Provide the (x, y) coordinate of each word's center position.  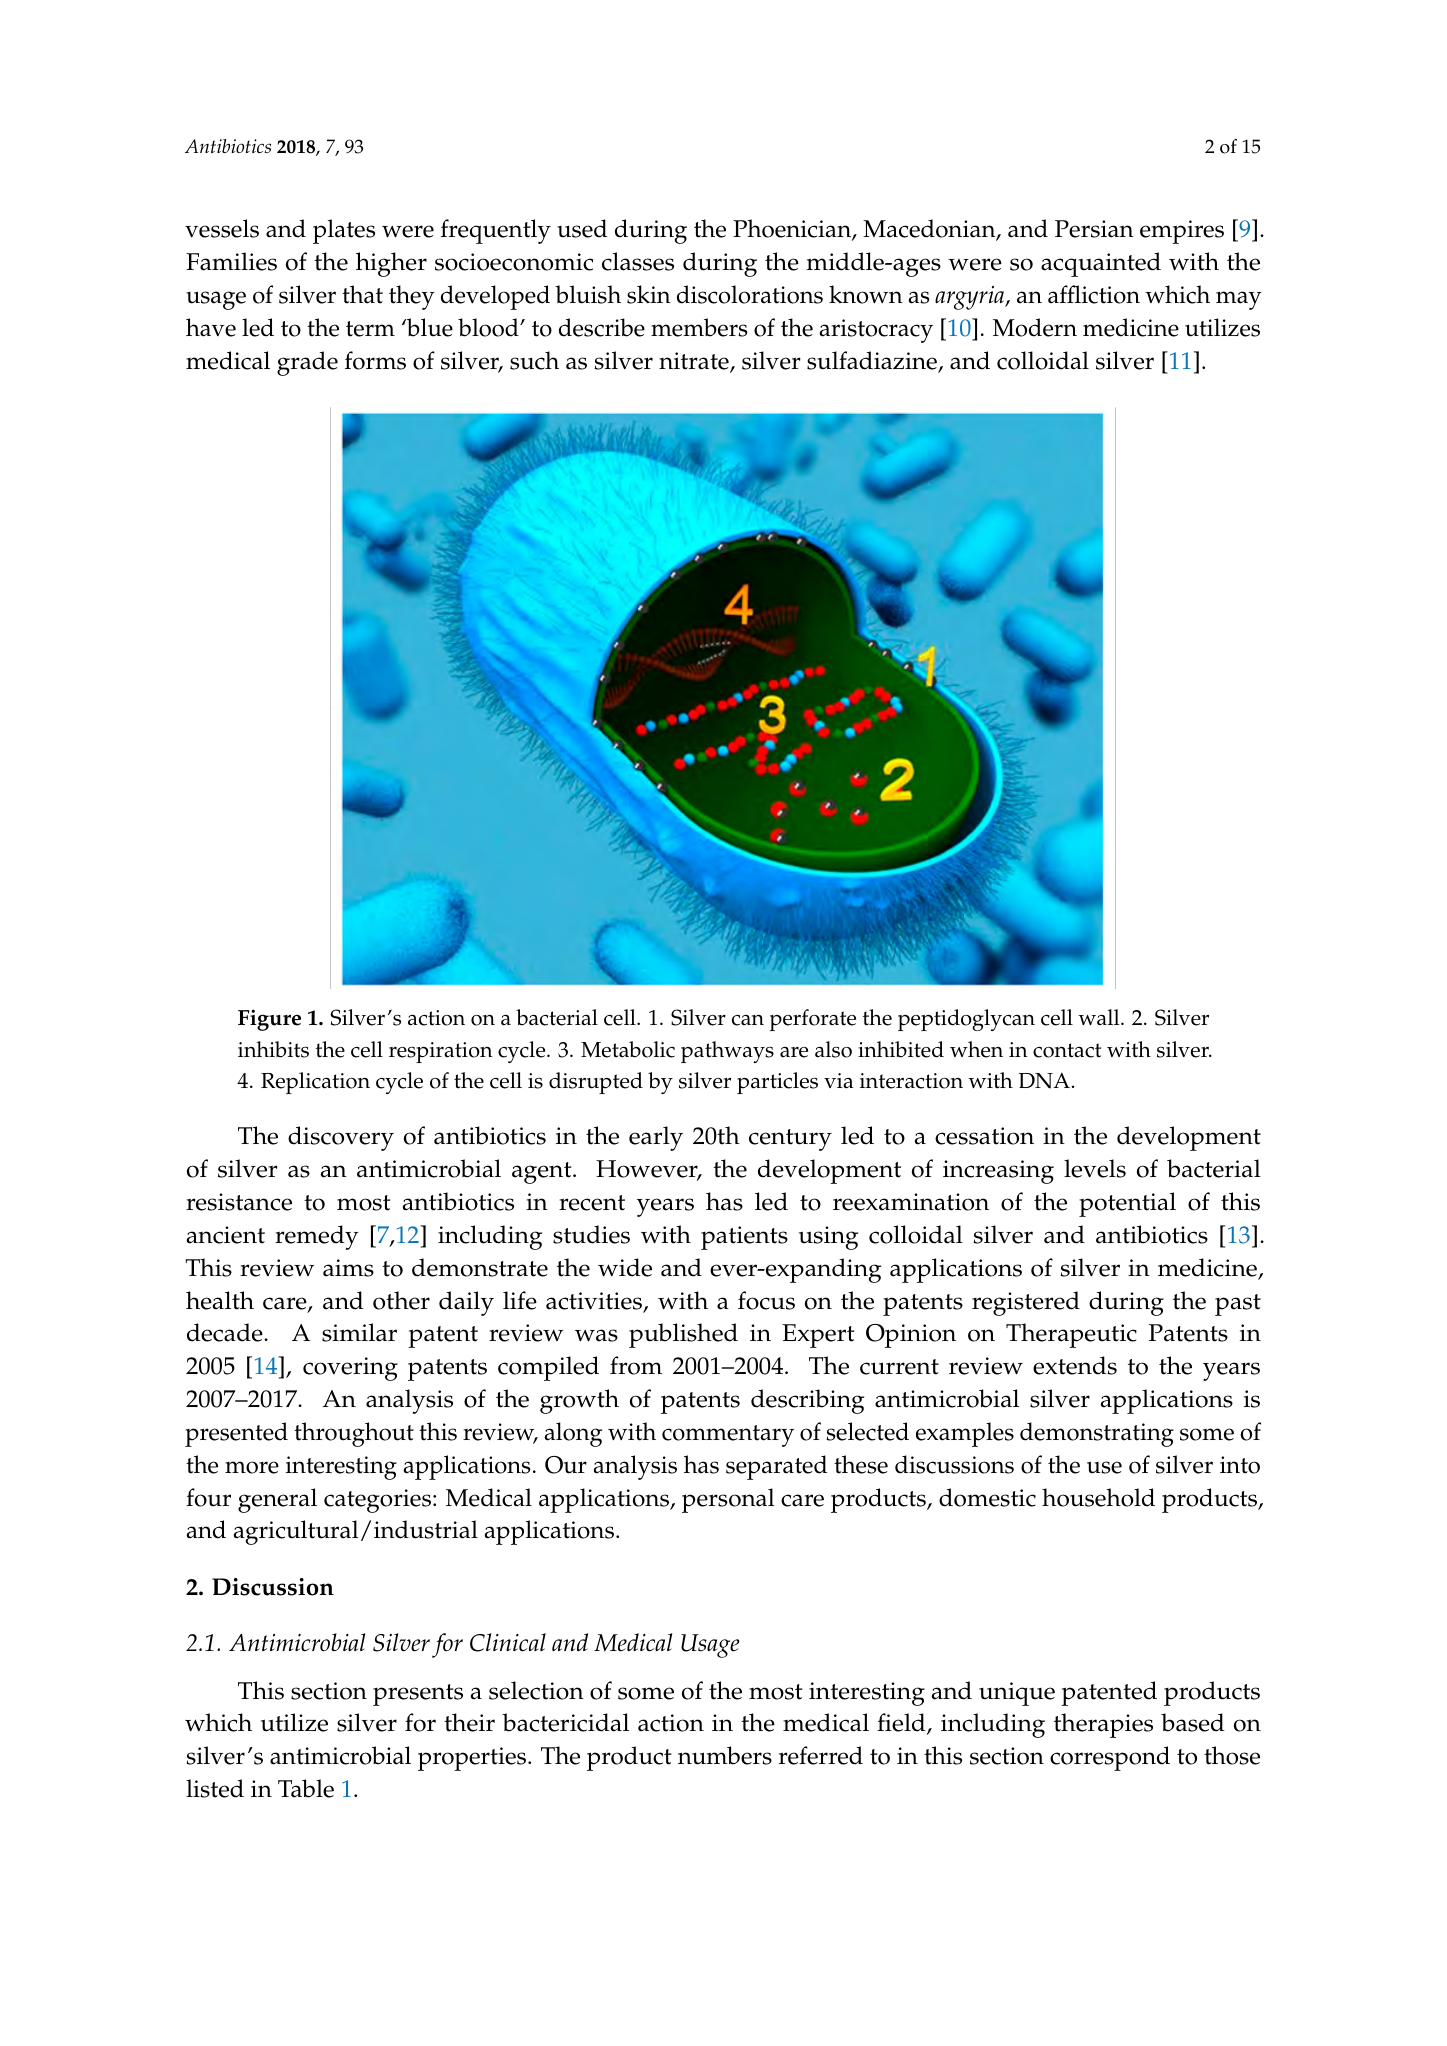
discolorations (750, 294)
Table (306, 1788)
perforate (813, 1020)
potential (1127, 1204)
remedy (317, 1237)
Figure (269, 1020)
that (362, 294)
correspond (1110, 1758)
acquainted (1101, 264)
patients (744, 1238)
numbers (725, 1755)
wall (1100, 1017)
